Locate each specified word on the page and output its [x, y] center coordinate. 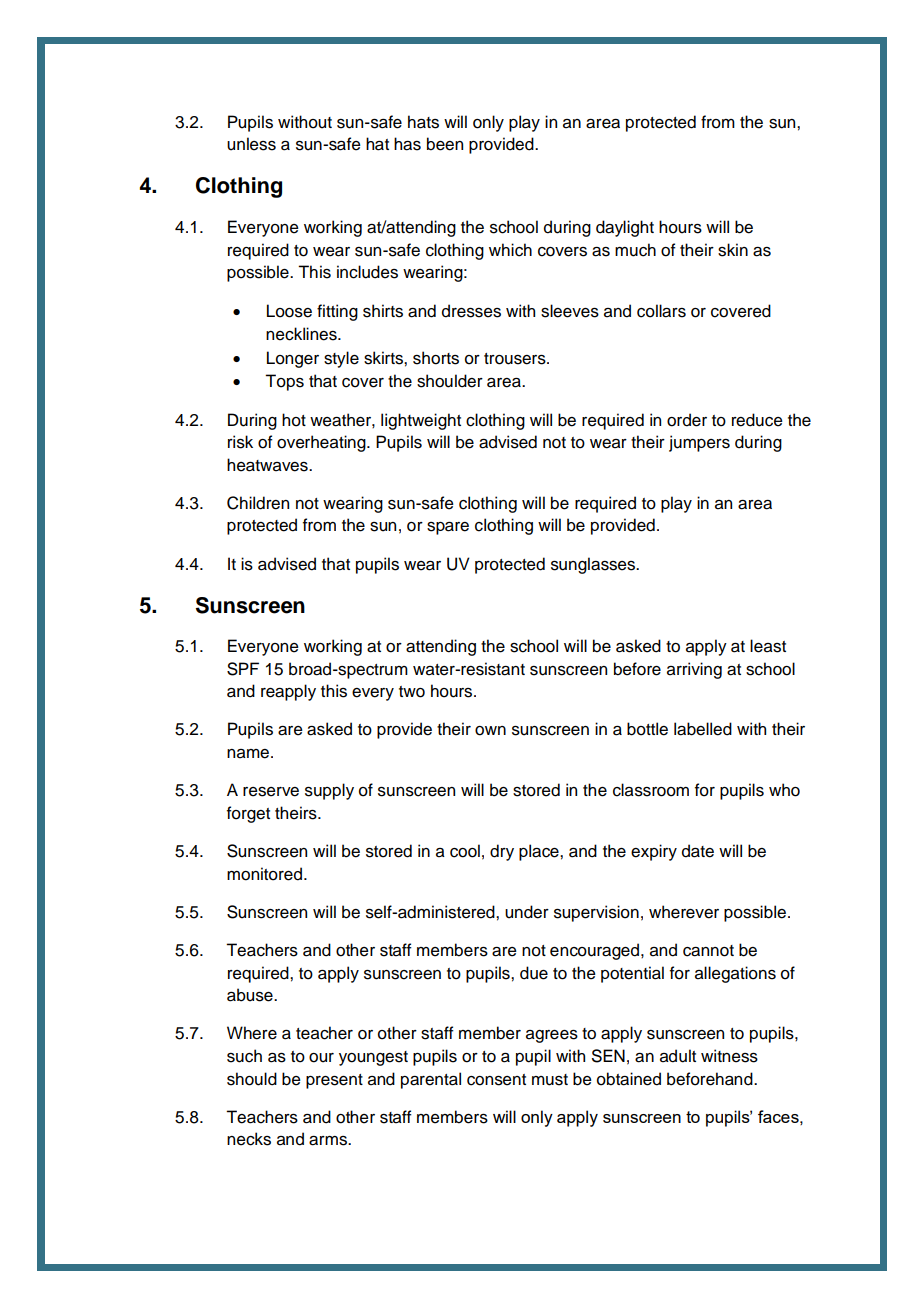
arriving [694, 670]
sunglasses [594, 565]
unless [251, 144]
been [445, 144]
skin [733, 250]
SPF [243, 669]
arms [329, 1141]
